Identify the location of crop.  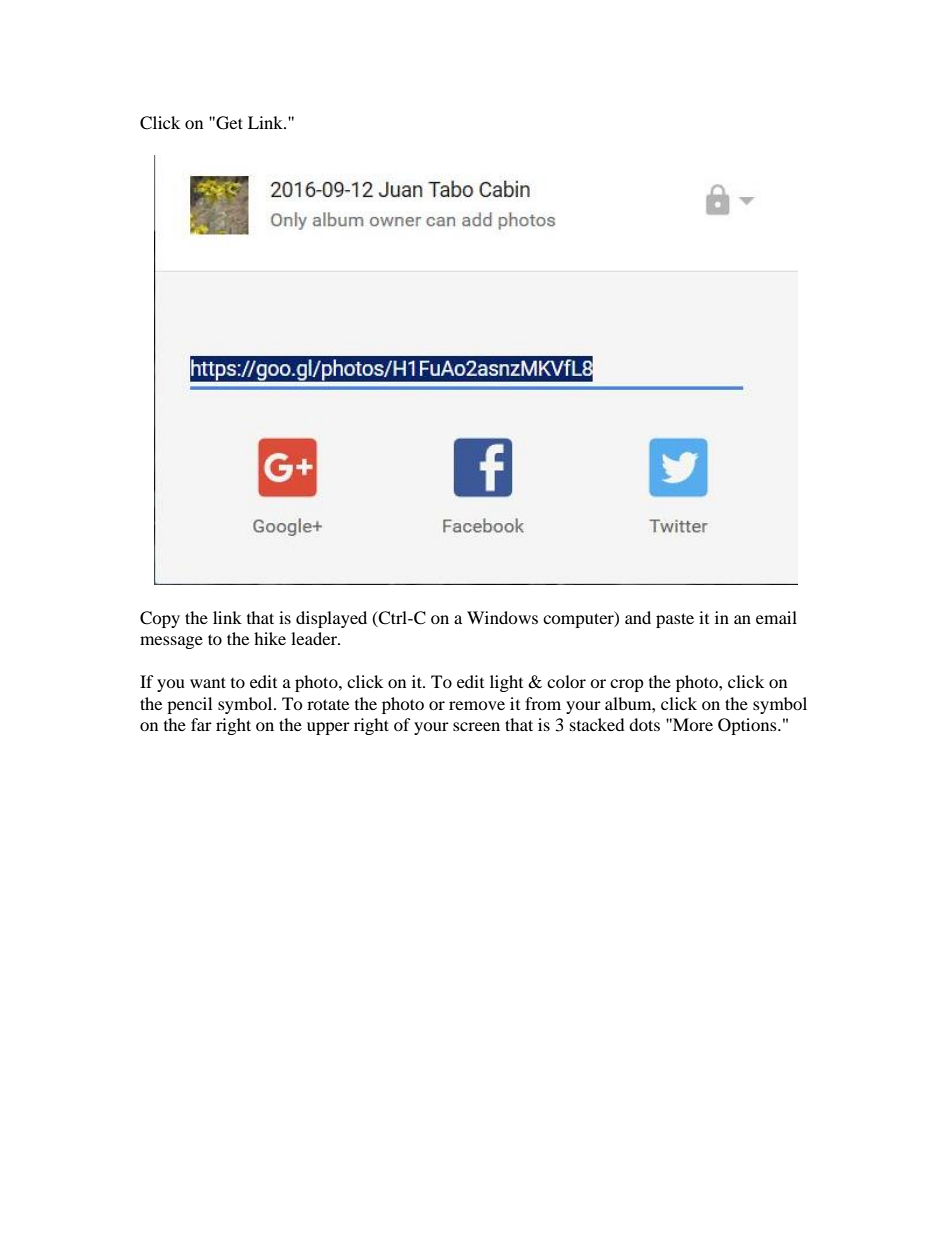
(627, 685).
